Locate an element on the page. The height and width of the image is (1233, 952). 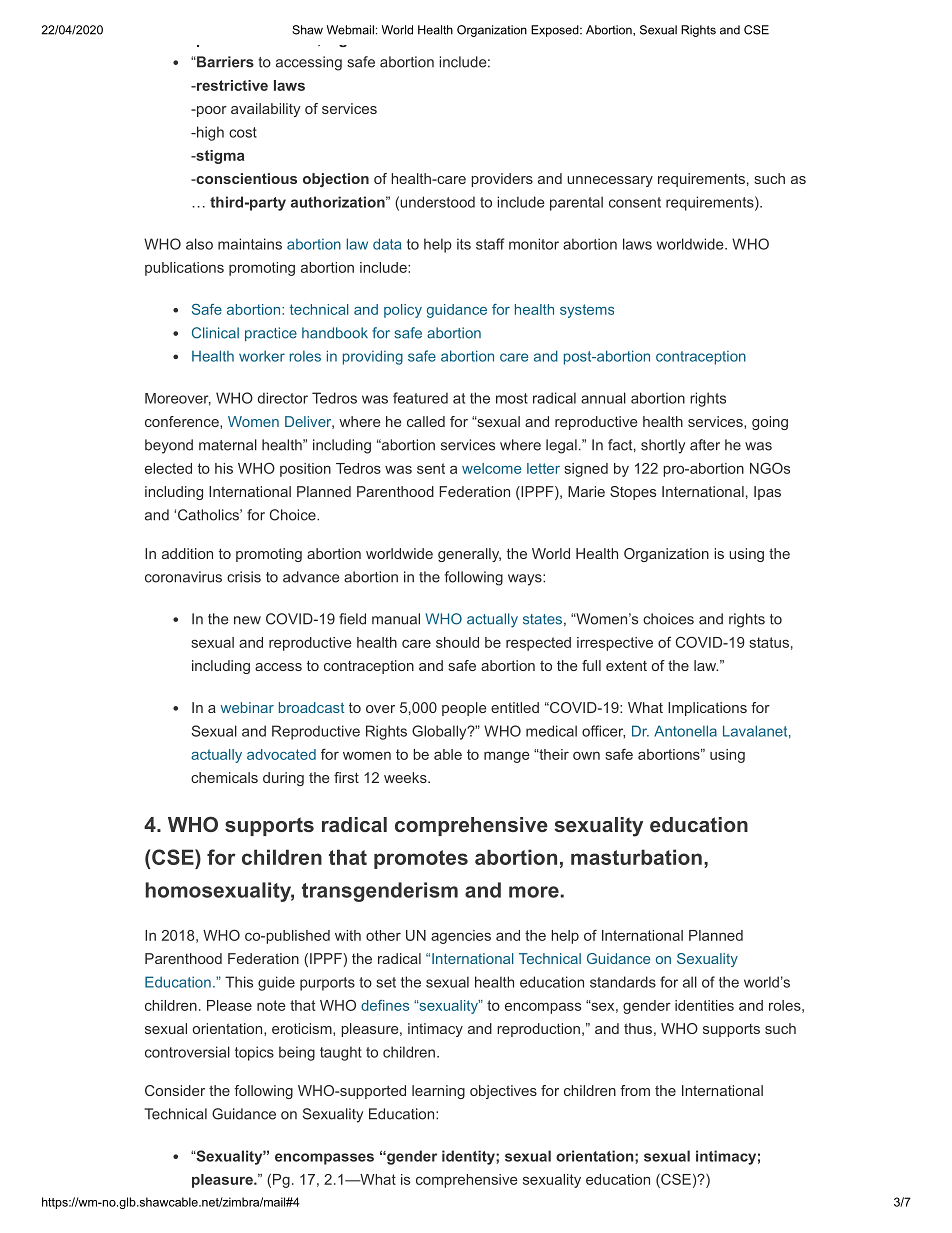
Barriers is located at coordinates (224, 62).
